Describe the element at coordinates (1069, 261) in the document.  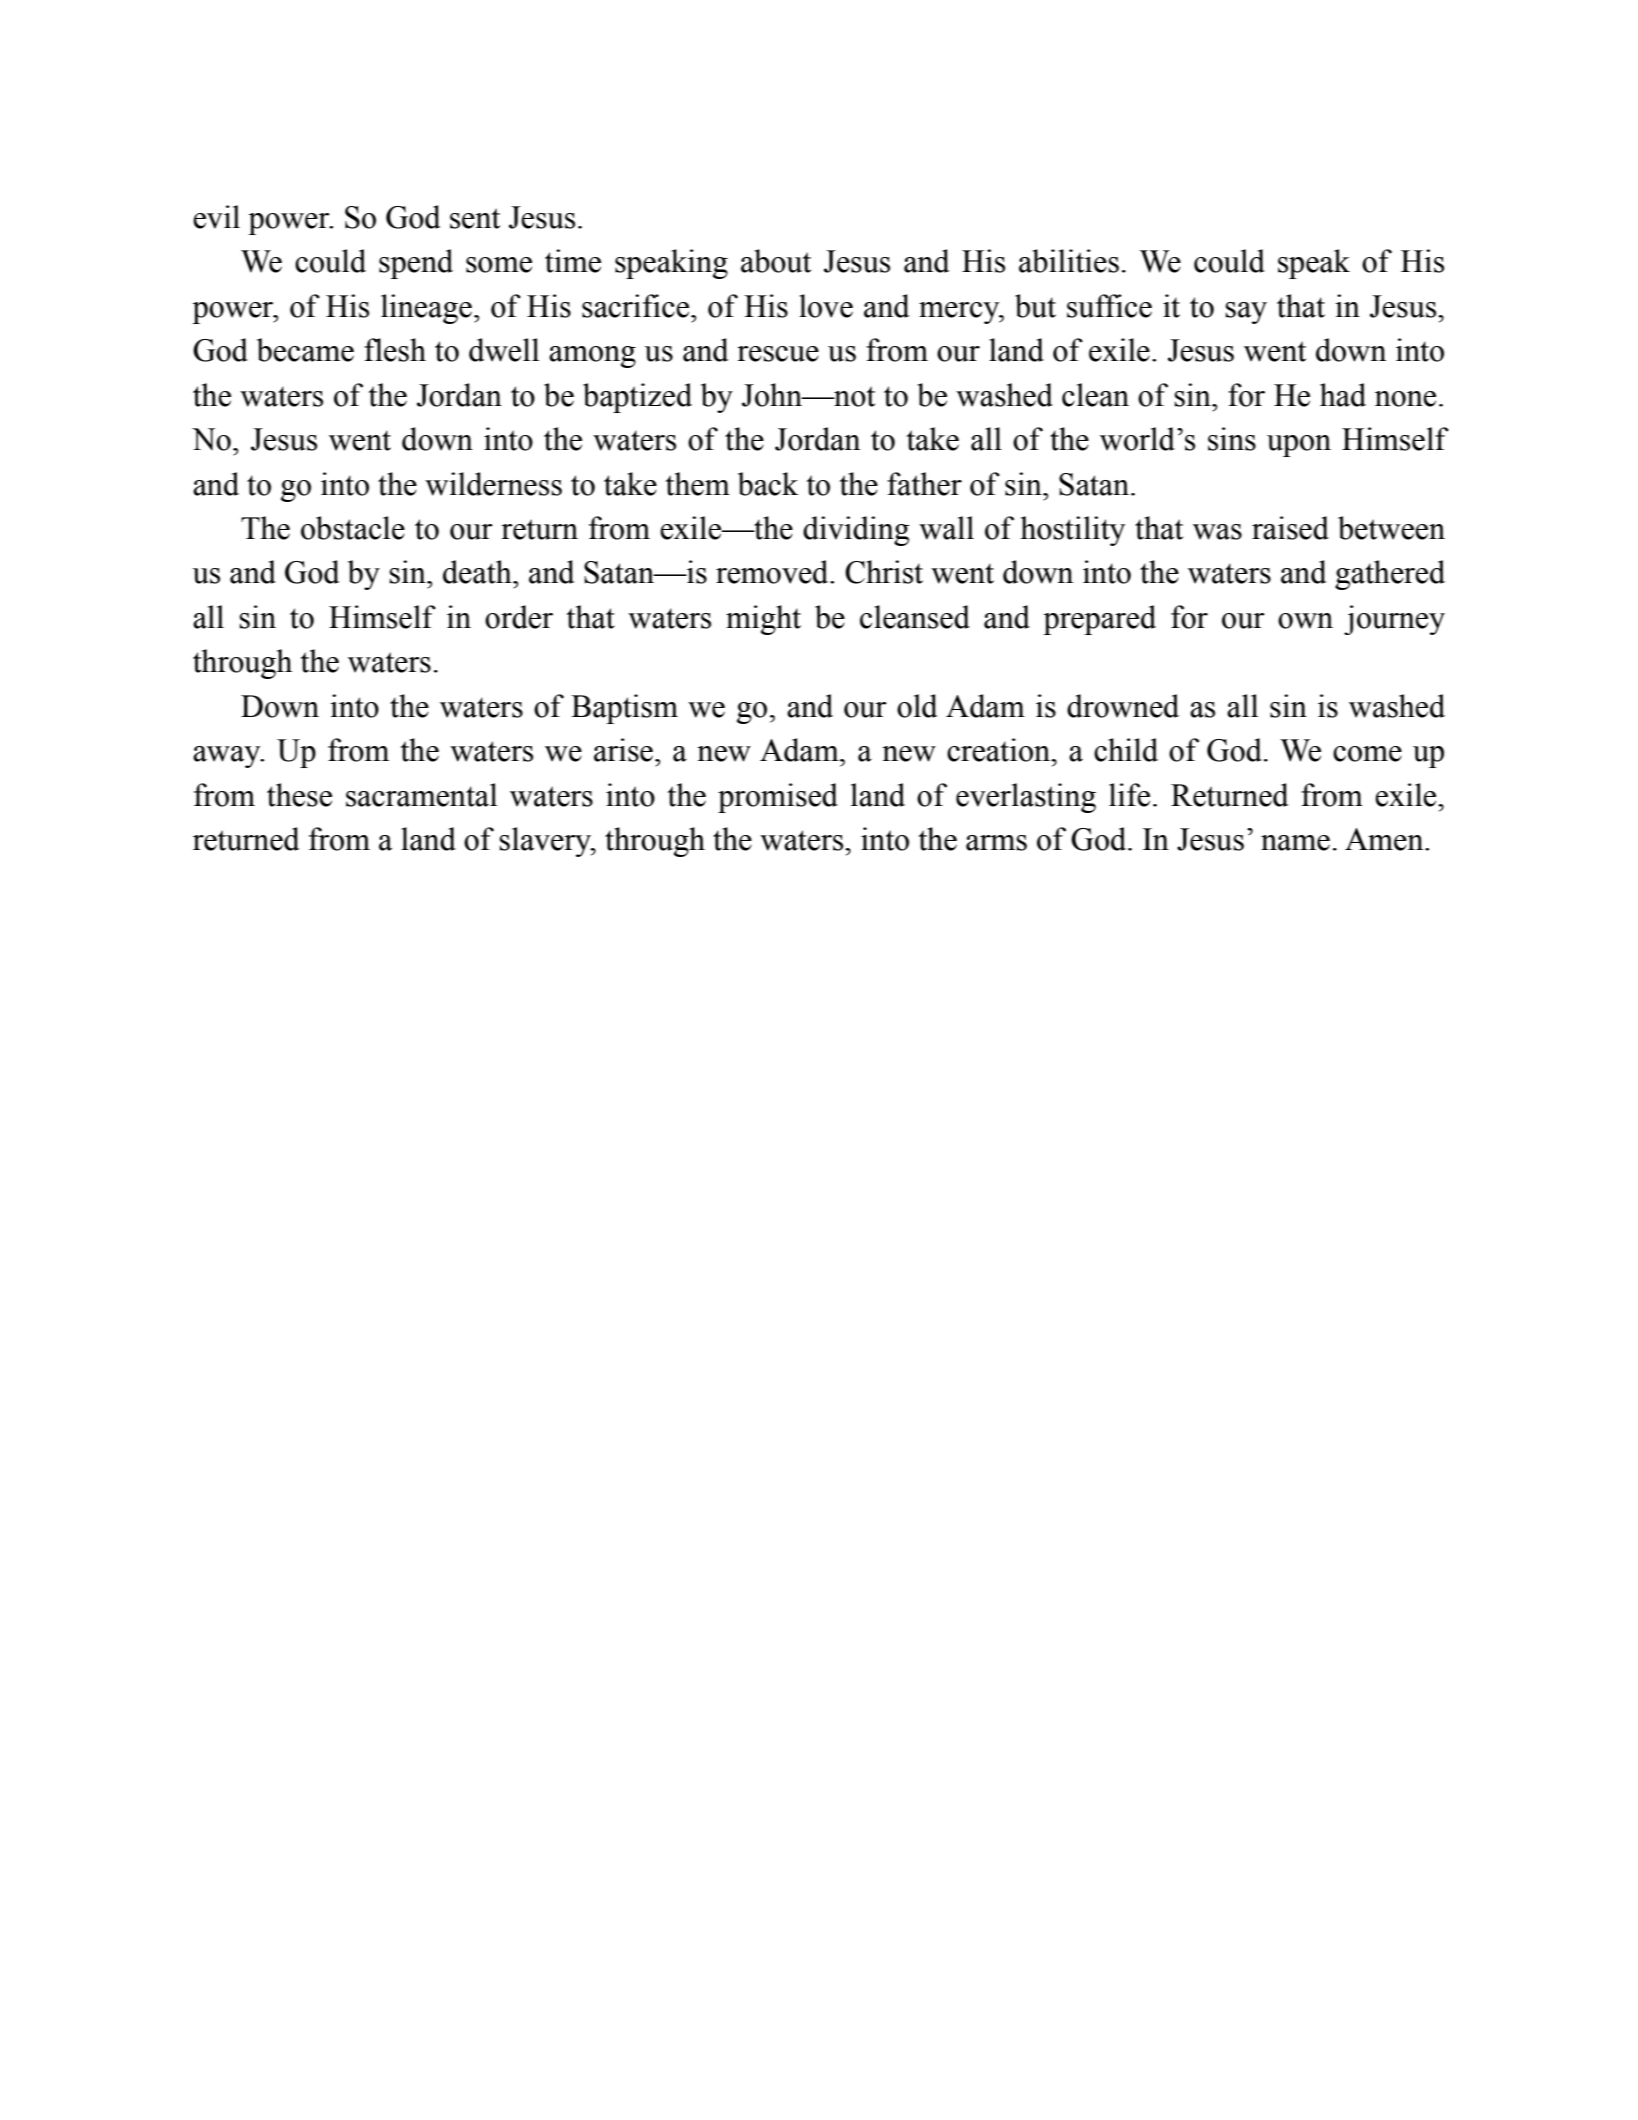
I see `abilities` at that location.
